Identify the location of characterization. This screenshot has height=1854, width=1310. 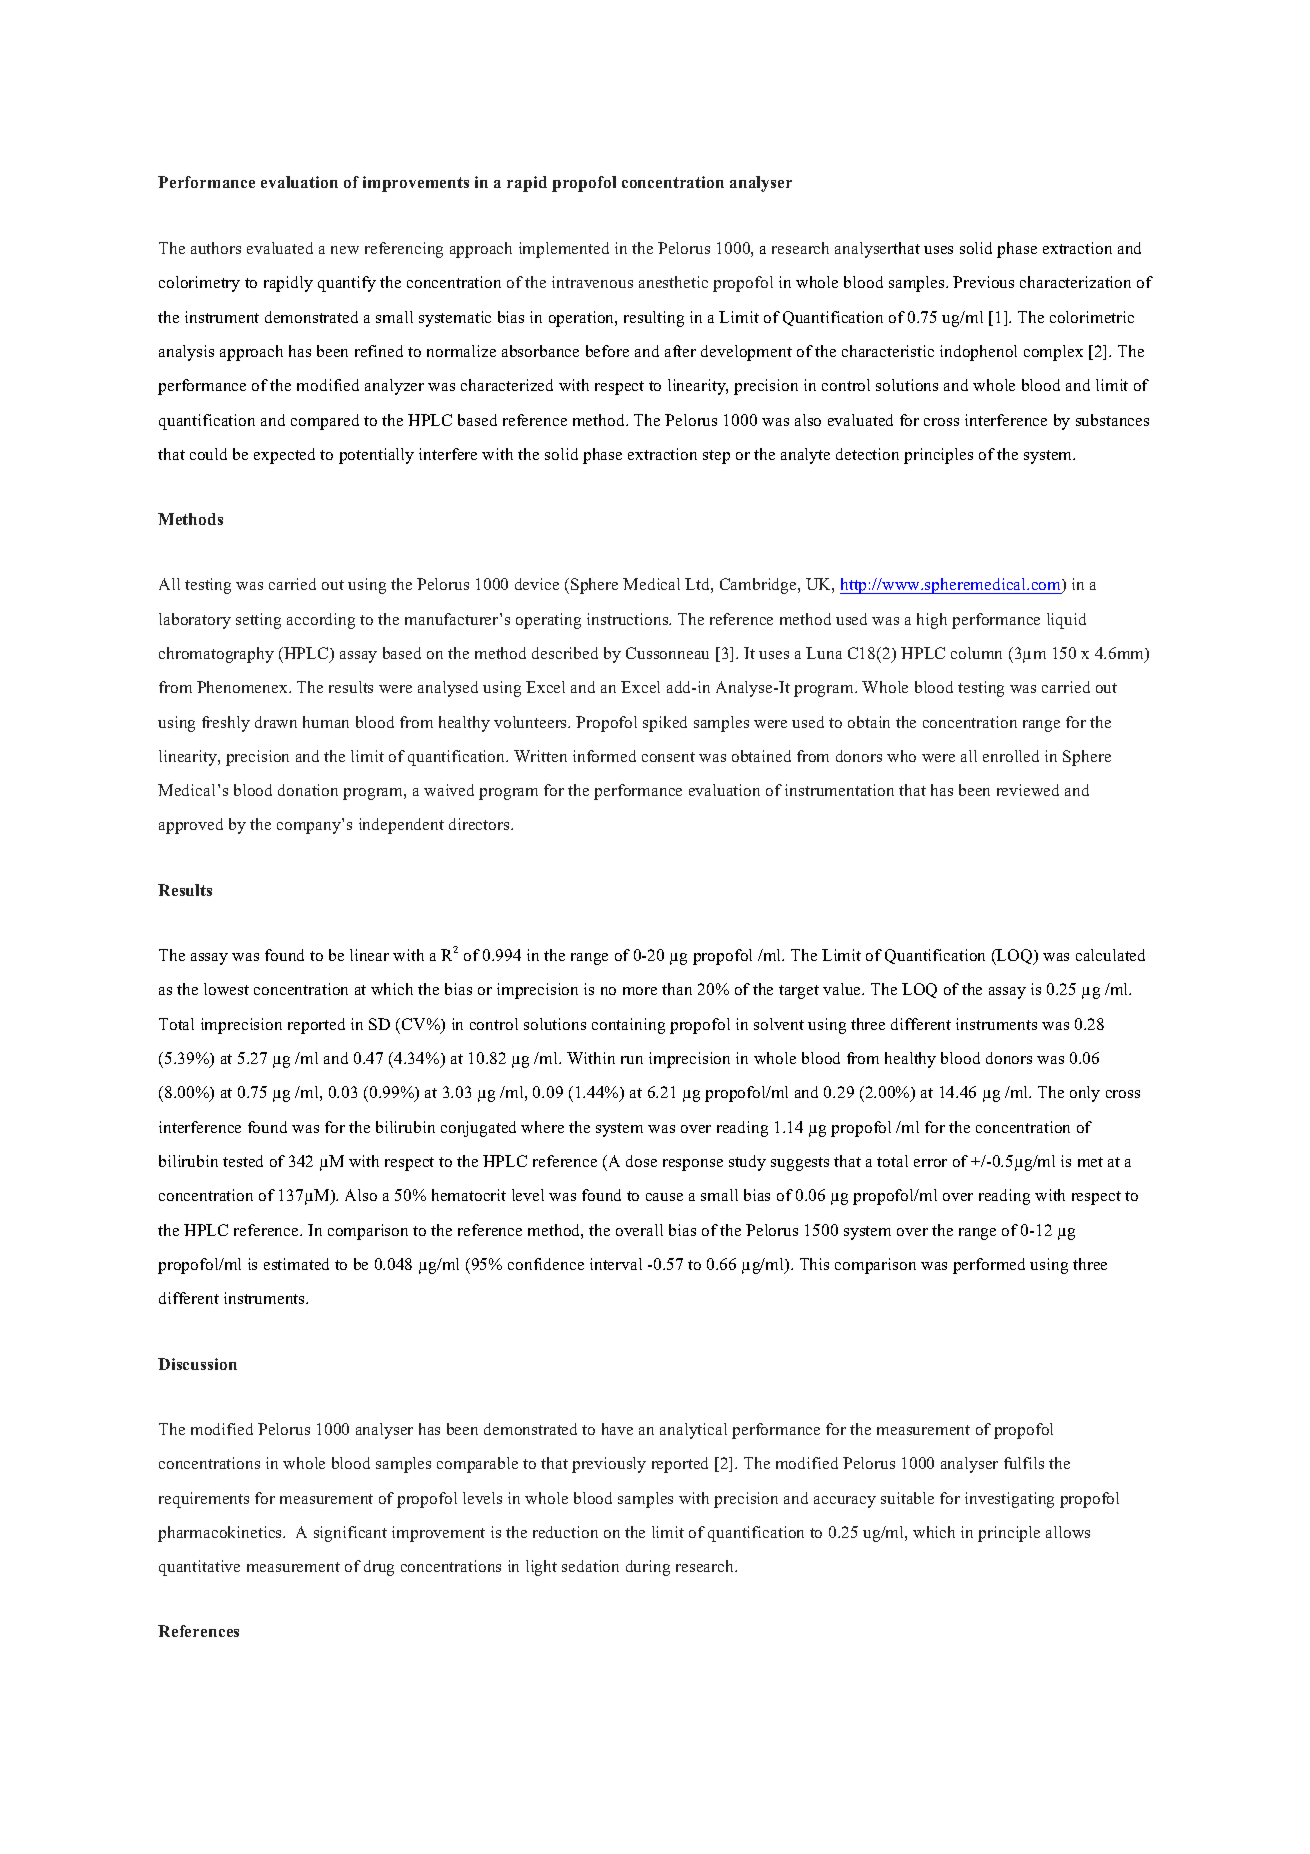
(1075, 282).
